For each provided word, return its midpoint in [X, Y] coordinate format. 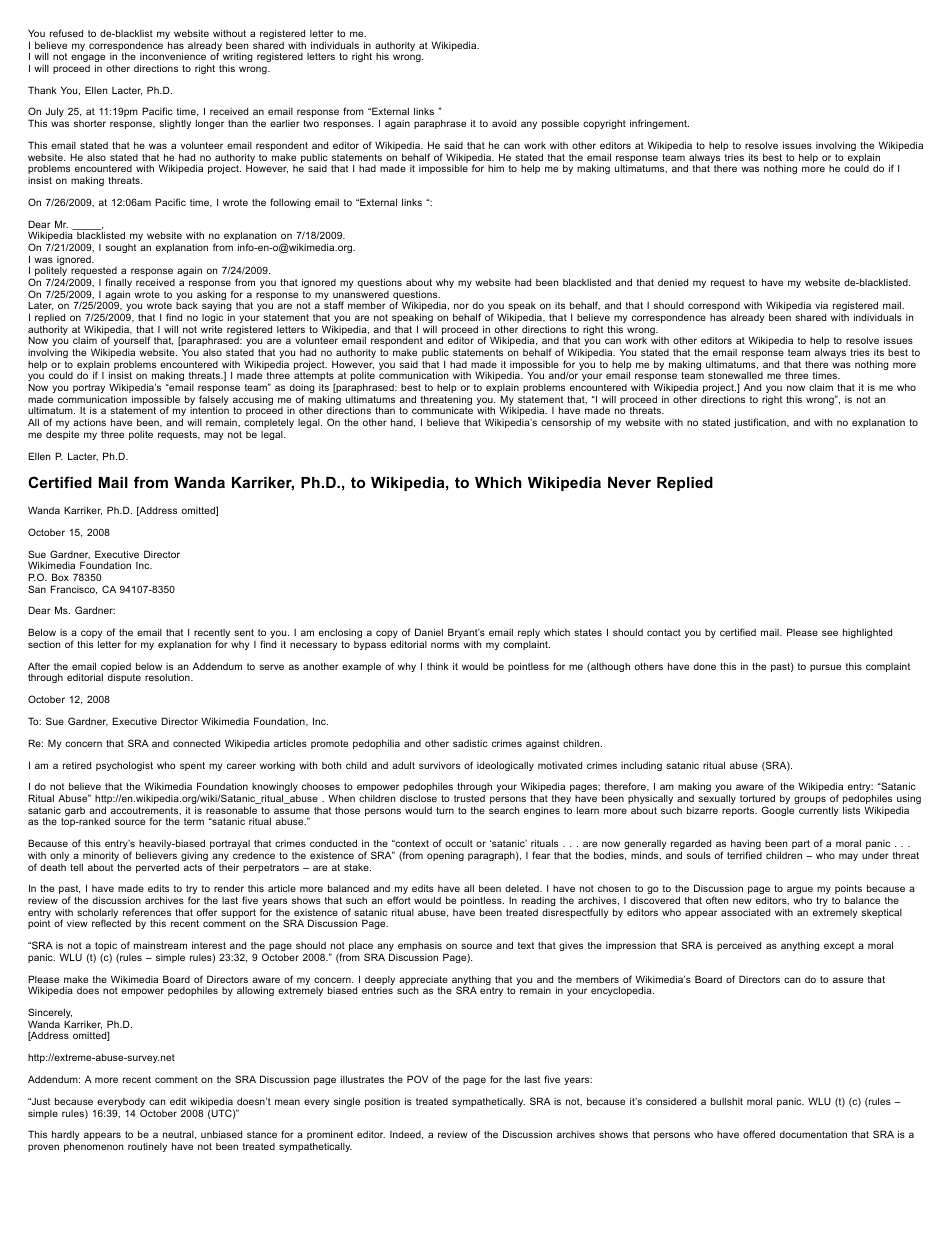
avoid [504, 123]
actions [89, 422]
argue [800, 890]
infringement [659, 124]
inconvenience [173, 56]
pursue [825, 668]
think [438, 666]
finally [118, 284]
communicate [442, 410]
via [821, 305]
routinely [147, 1147]
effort [399, 900]
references [147, 912]
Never [629, 482]
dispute [124, 678]
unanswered [361, 294]
